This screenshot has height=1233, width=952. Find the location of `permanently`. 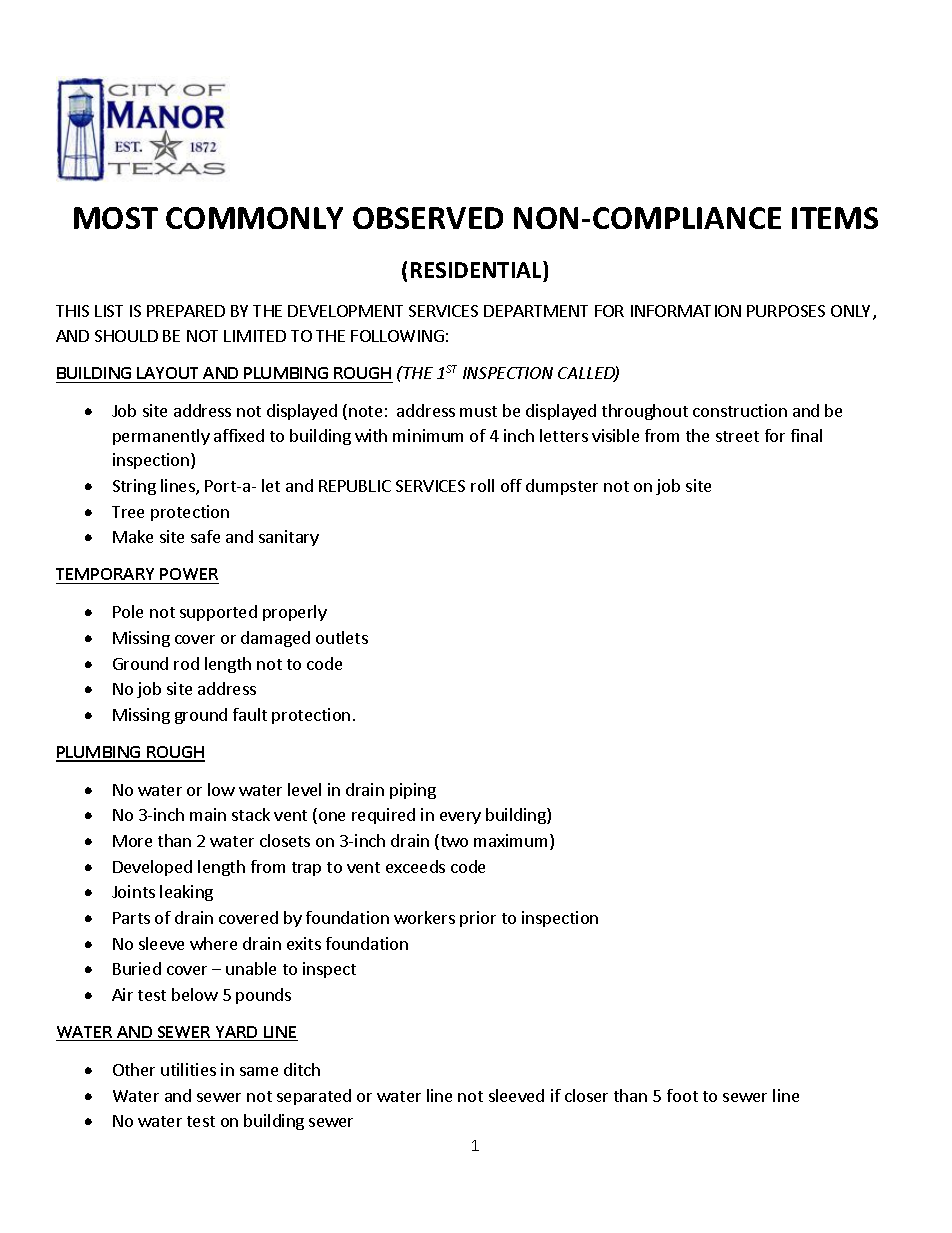

permanently is located at coordinates (161, 437).
